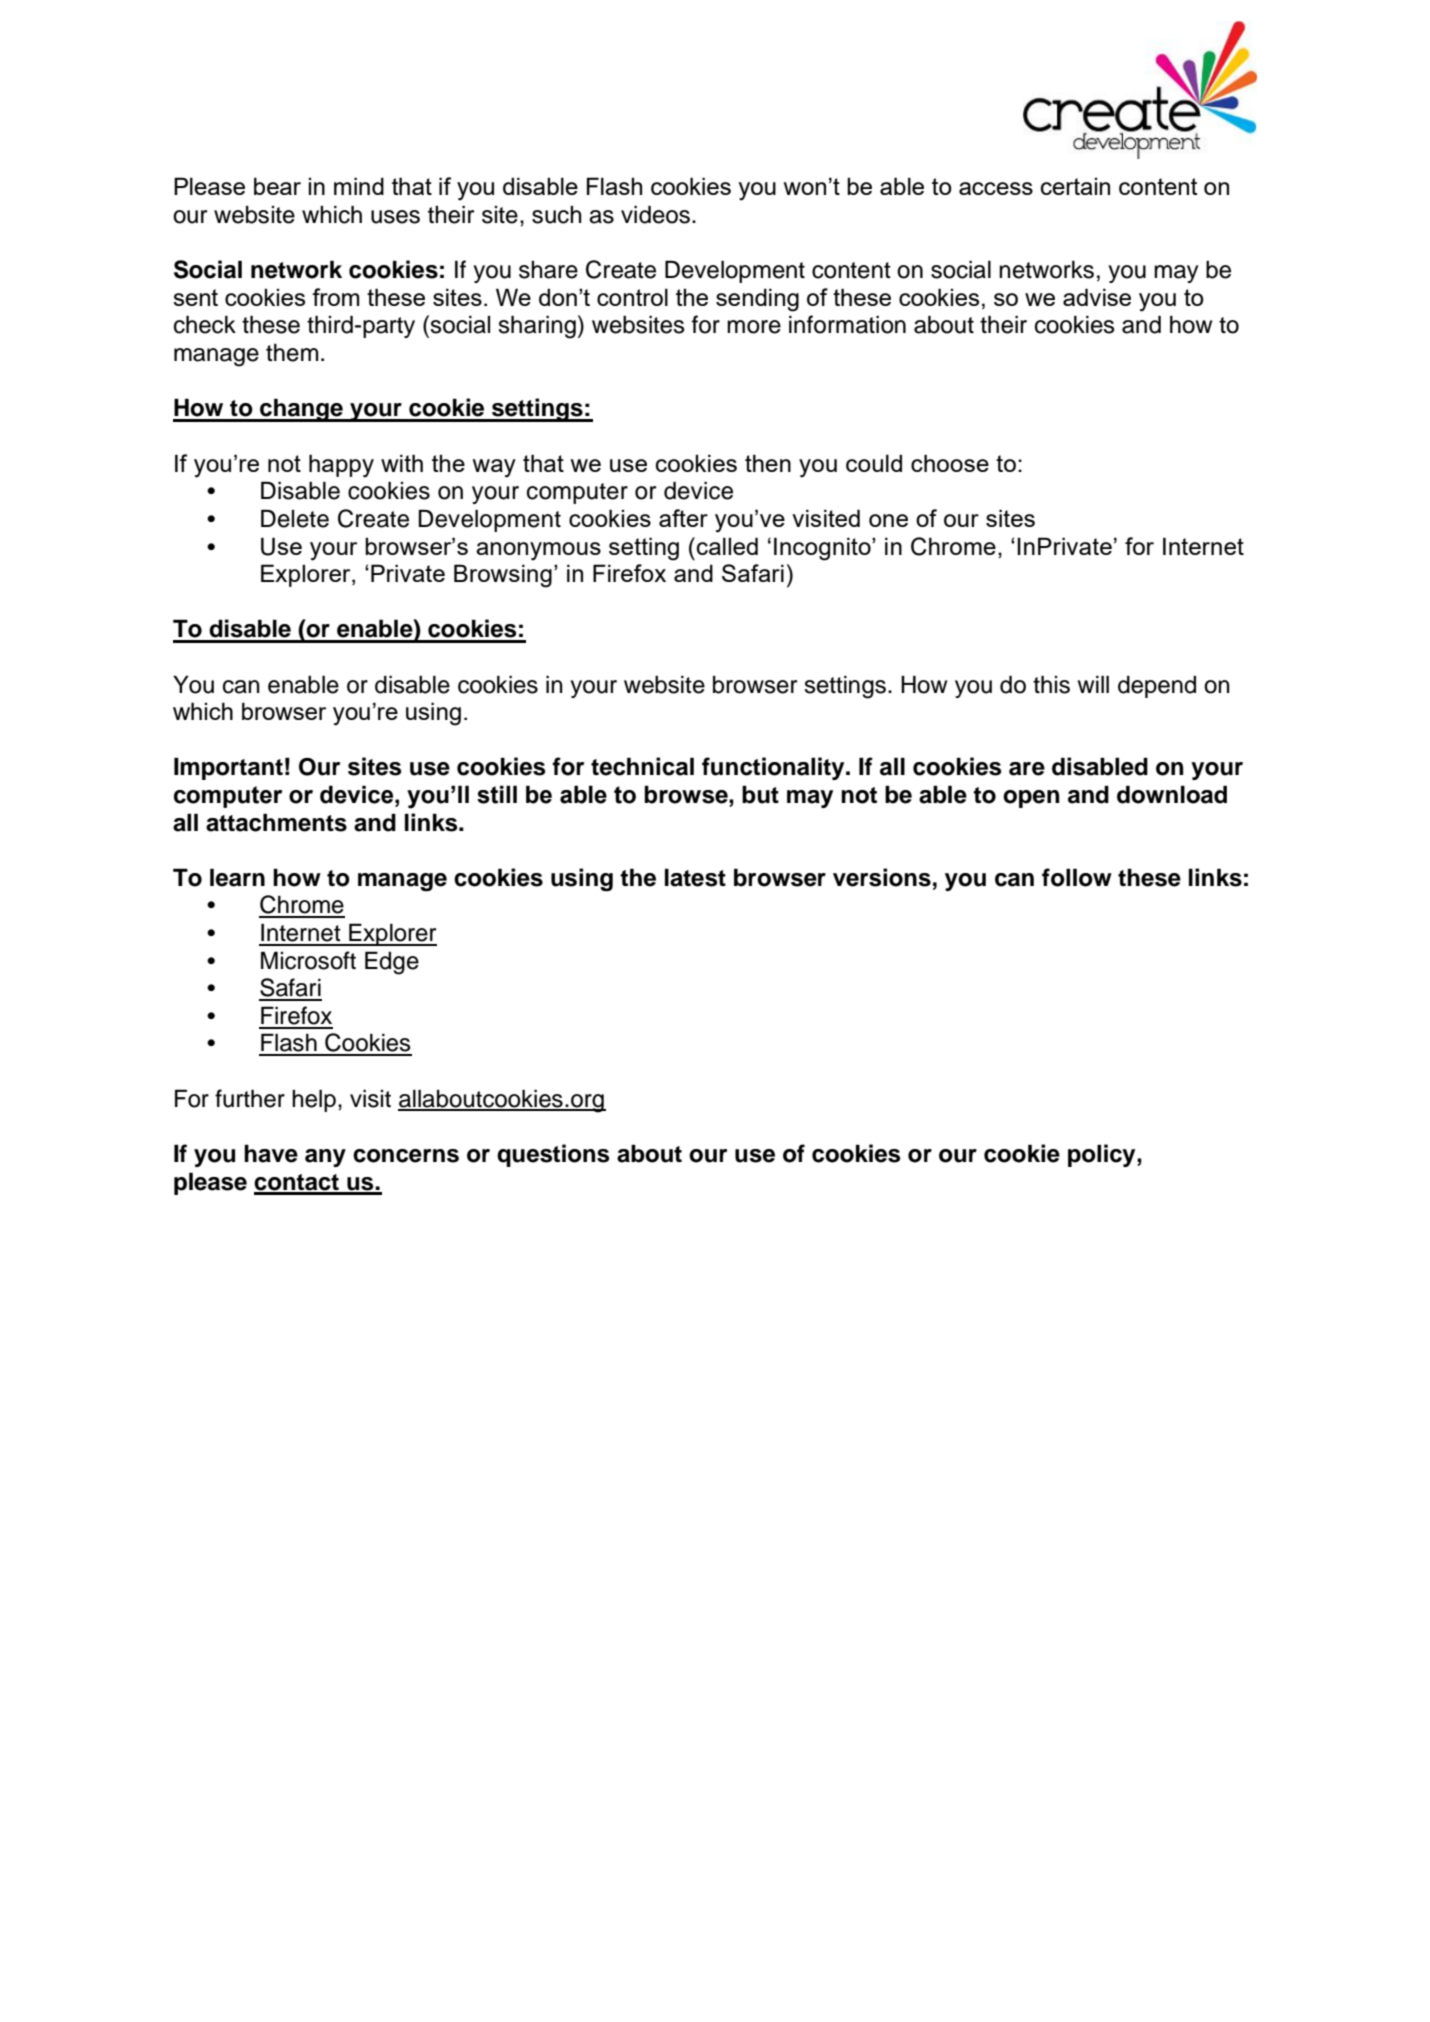 This screenshot has width=1430, height=2022. Describe the element at coordinates (655, 214) in the screenshot. I see `videos` at that location.
